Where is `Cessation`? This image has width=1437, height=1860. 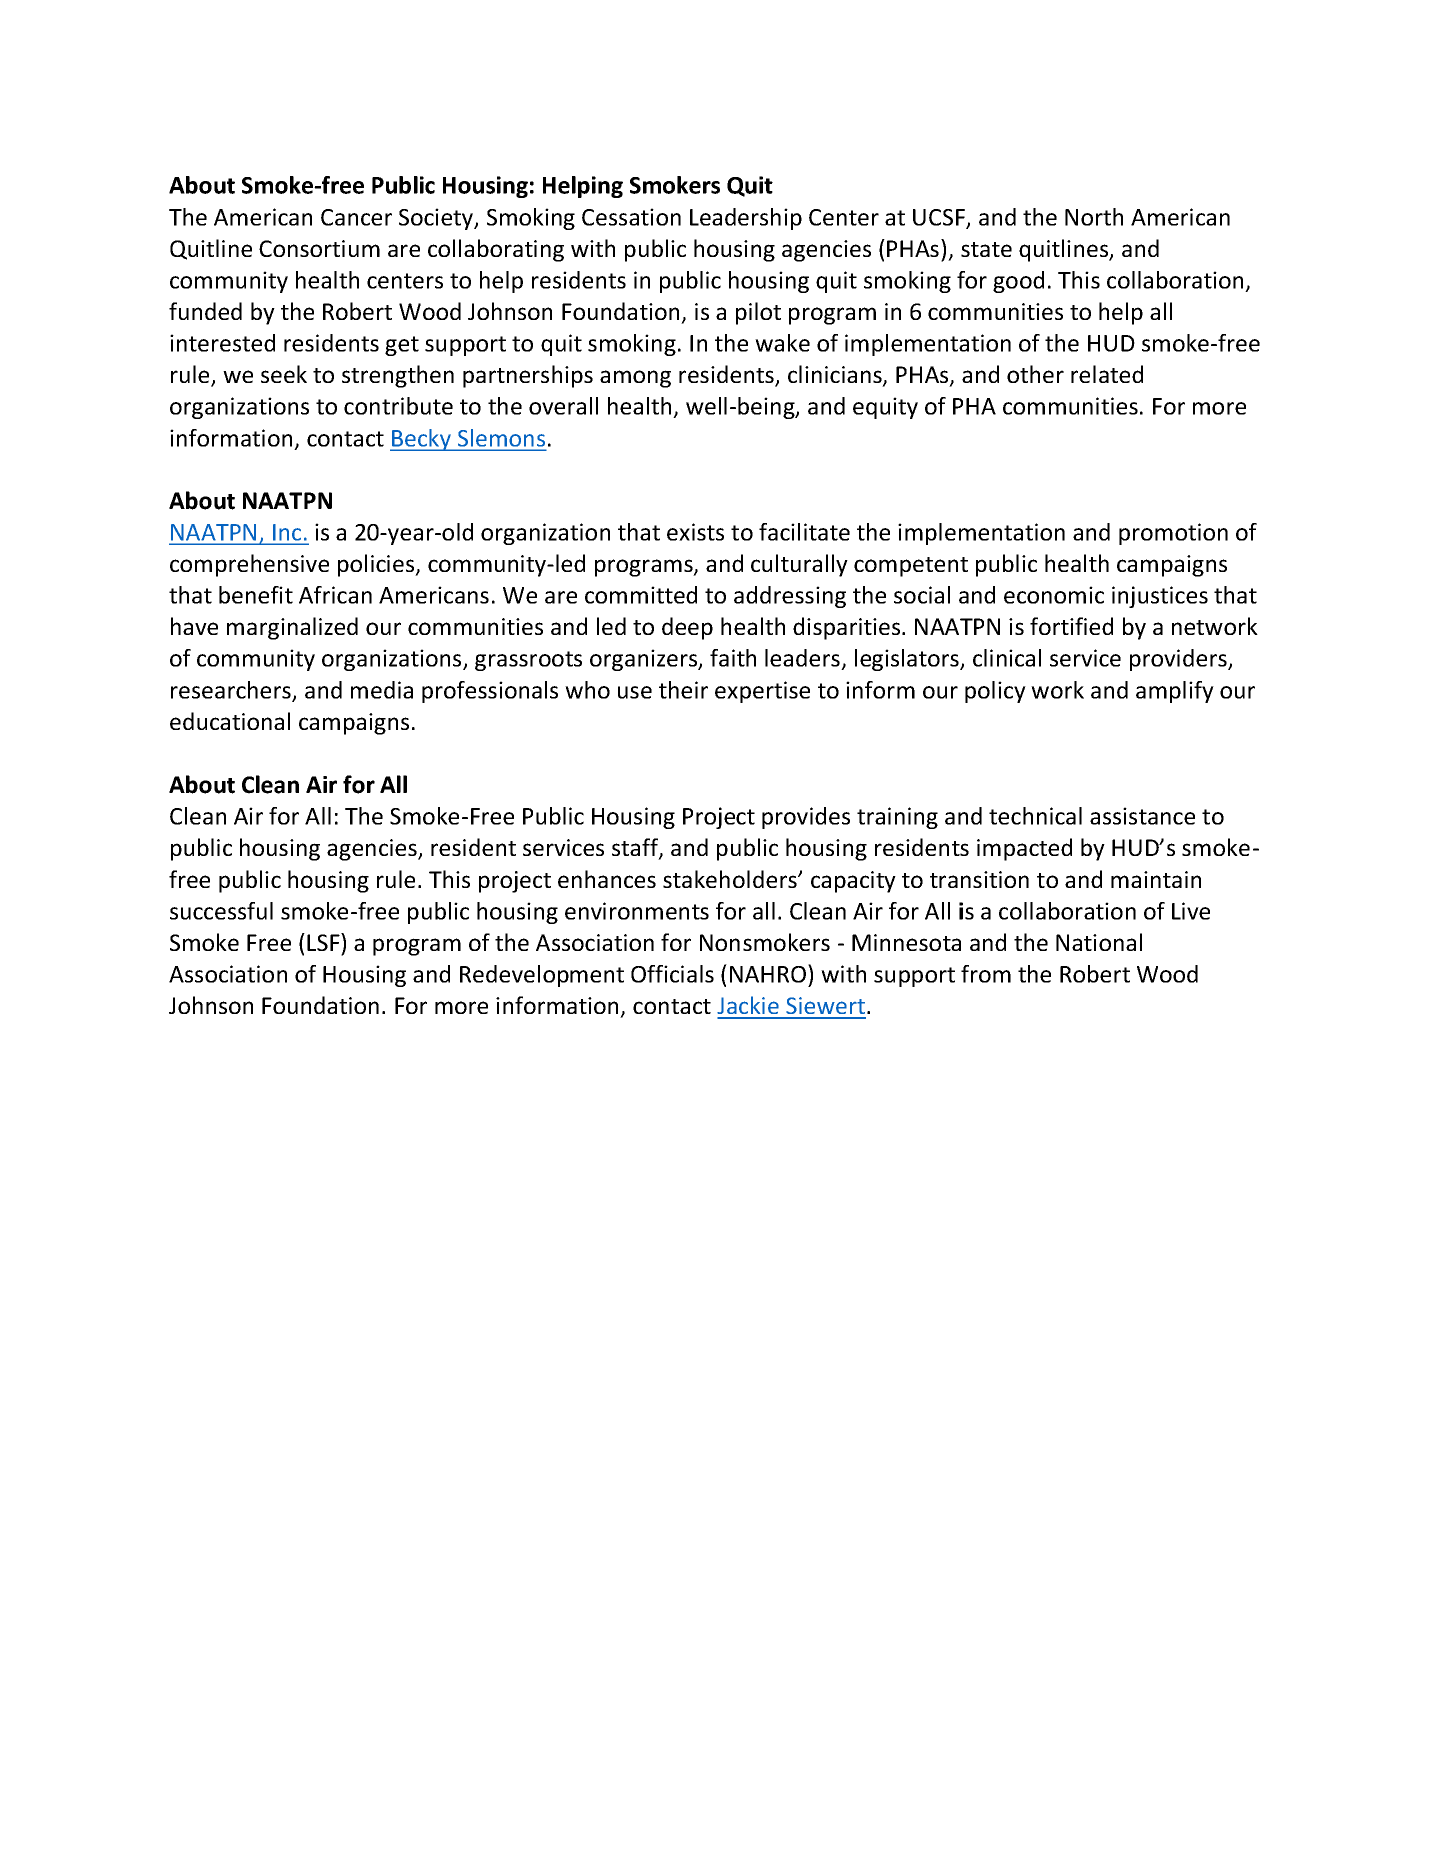
Cessation is located at coordinates (631, 217).
